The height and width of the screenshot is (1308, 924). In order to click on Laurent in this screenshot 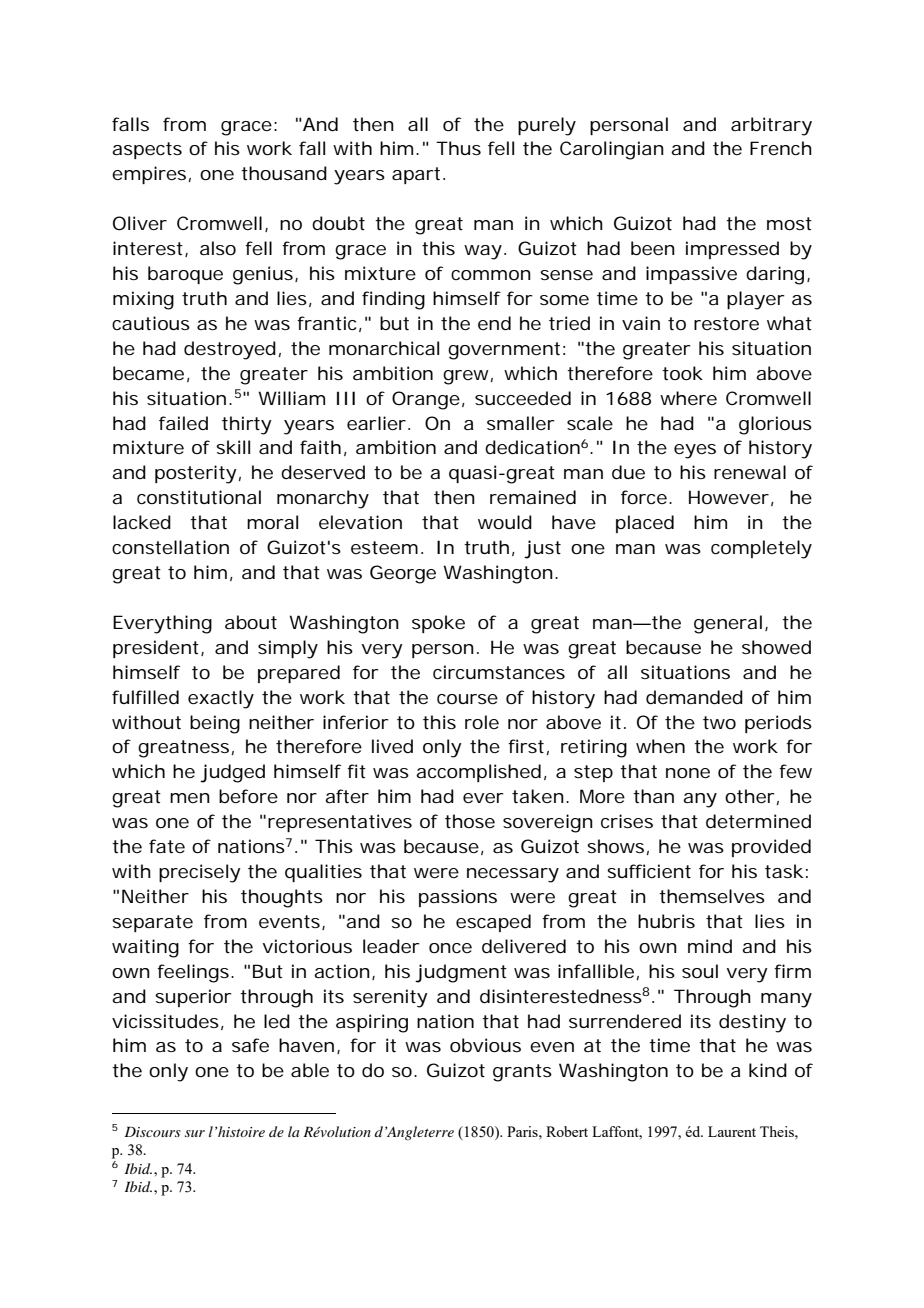, I will do `click(732, 1131)`.
